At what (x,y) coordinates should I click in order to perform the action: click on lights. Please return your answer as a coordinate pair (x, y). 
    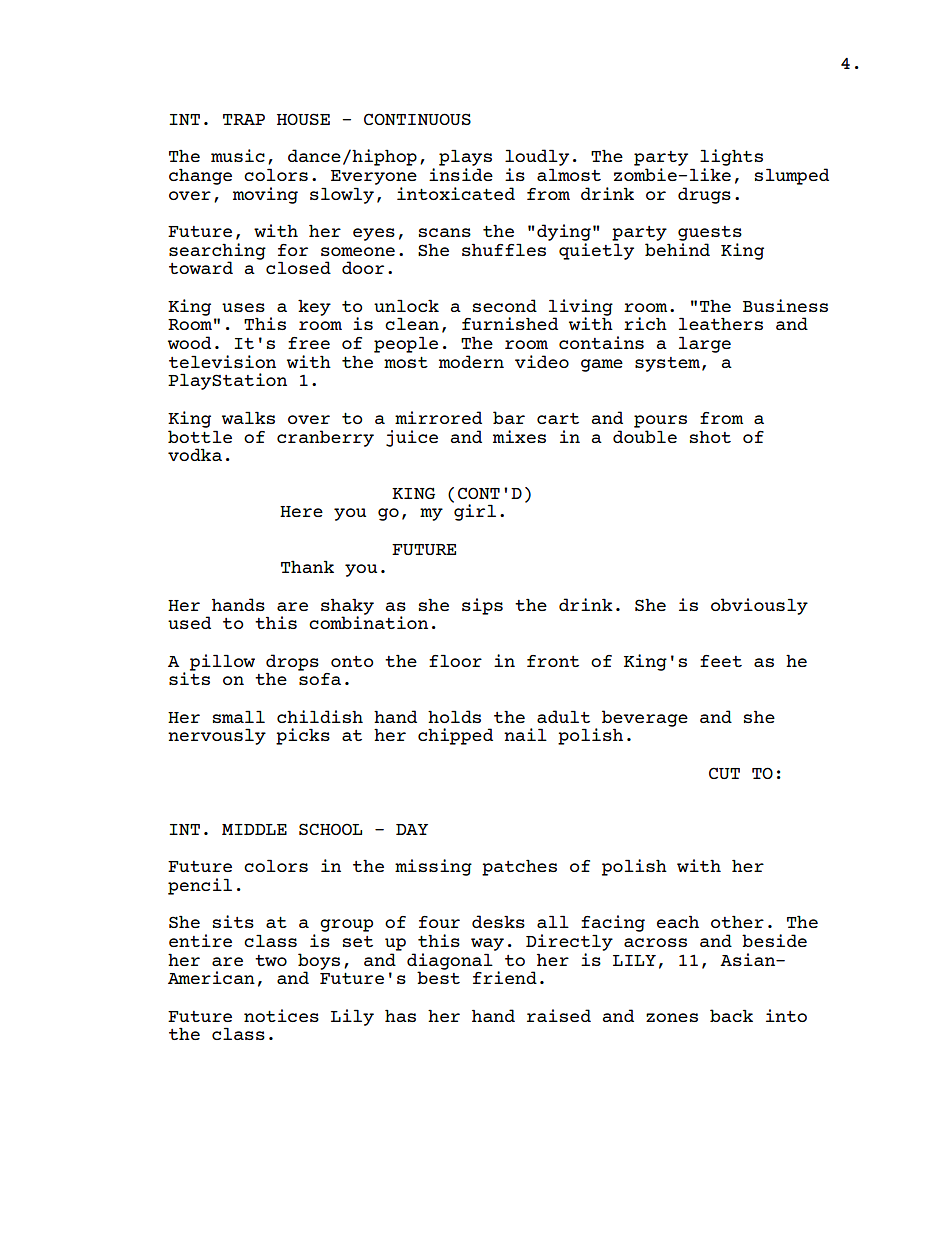
    Looking at the image, I should click on (731, 159).
